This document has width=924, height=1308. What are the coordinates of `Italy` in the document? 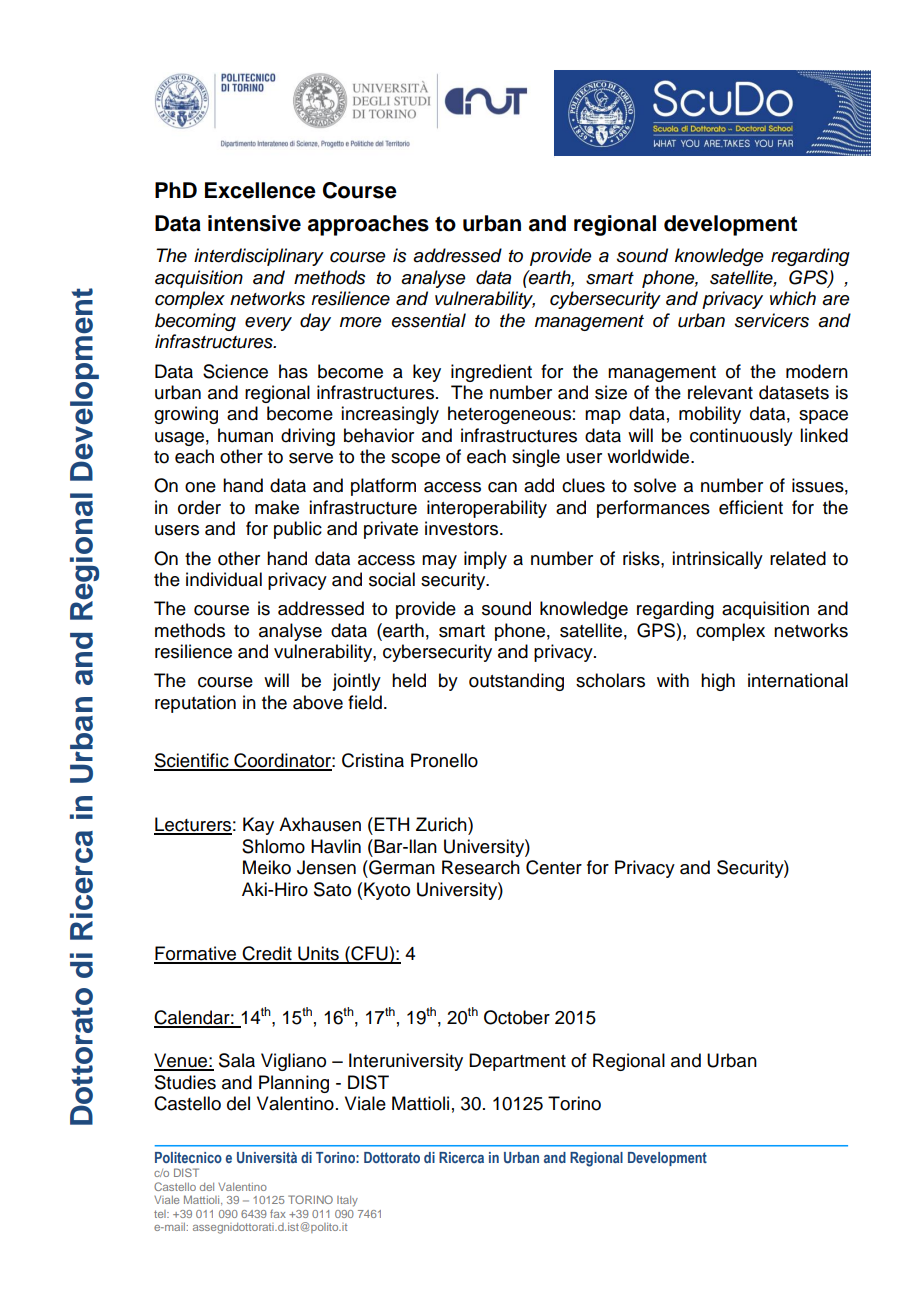 It's located at (347, 1201).
